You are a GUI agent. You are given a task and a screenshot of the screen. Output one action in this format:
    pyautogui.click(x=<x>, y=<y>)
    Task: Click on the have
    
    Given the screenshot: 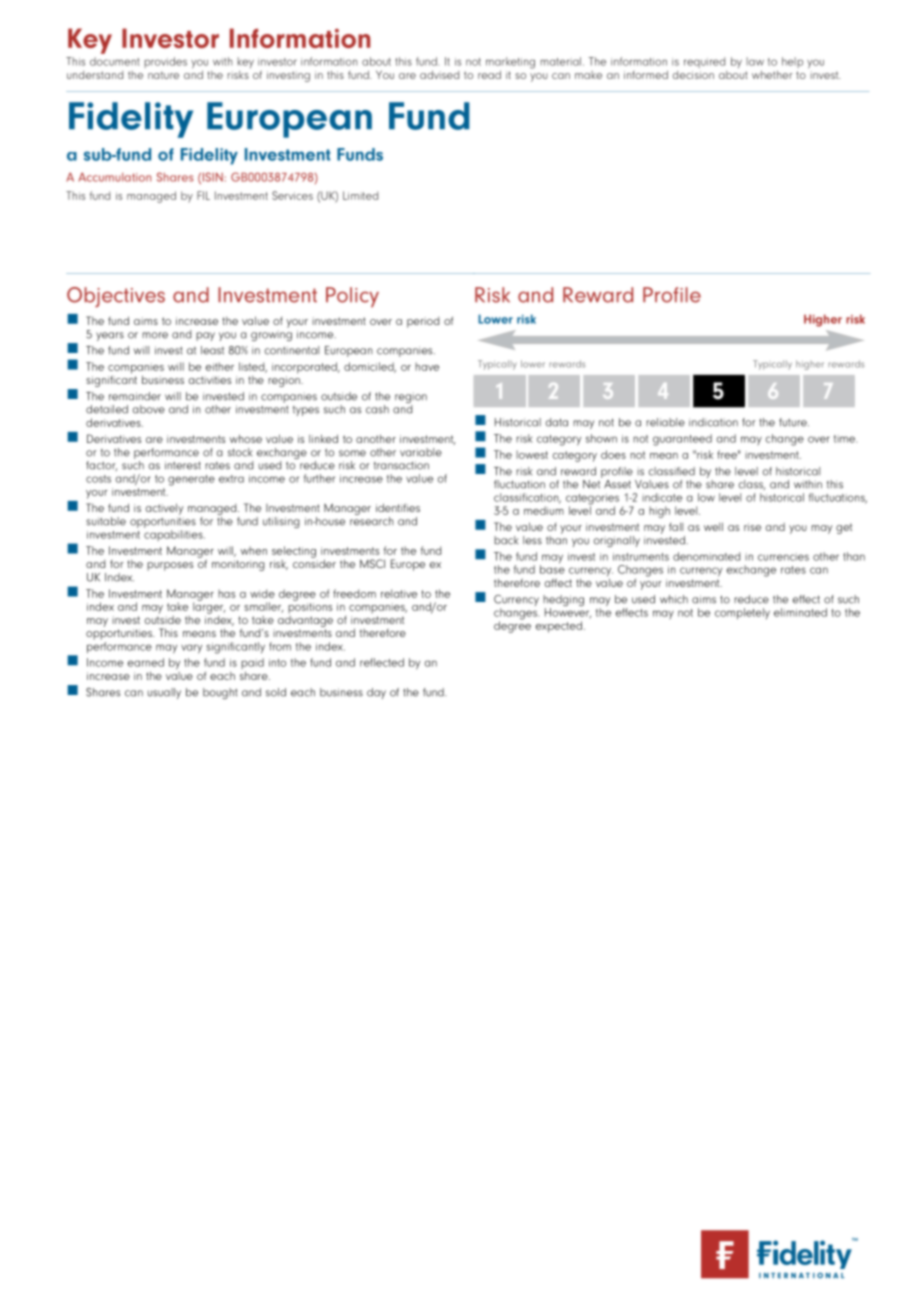 What is the action you would take?
    pyautogui.click(x=427, y=366)
